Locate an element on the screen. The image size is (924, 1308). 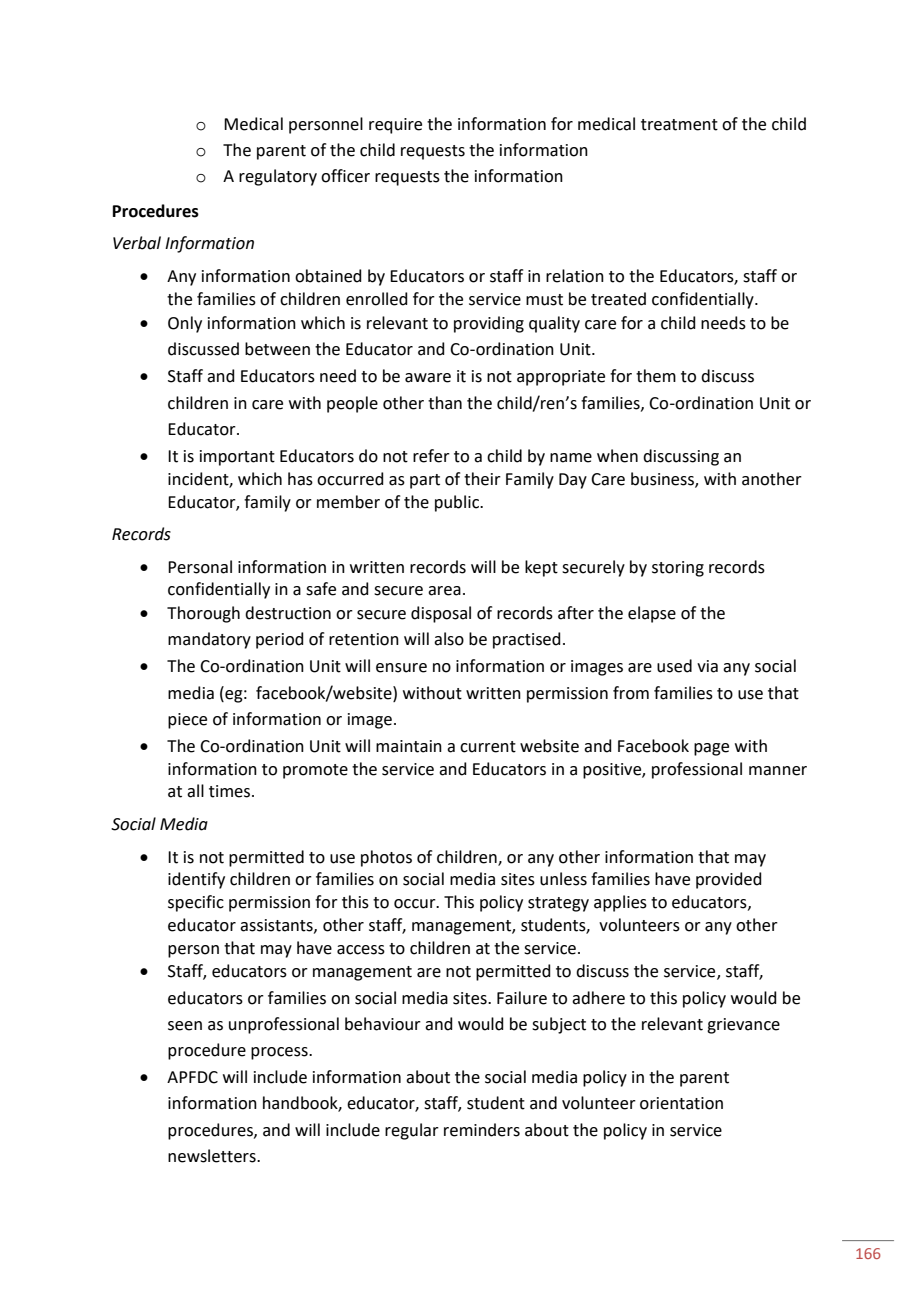
treatment is located at coordinates (679, 125).
